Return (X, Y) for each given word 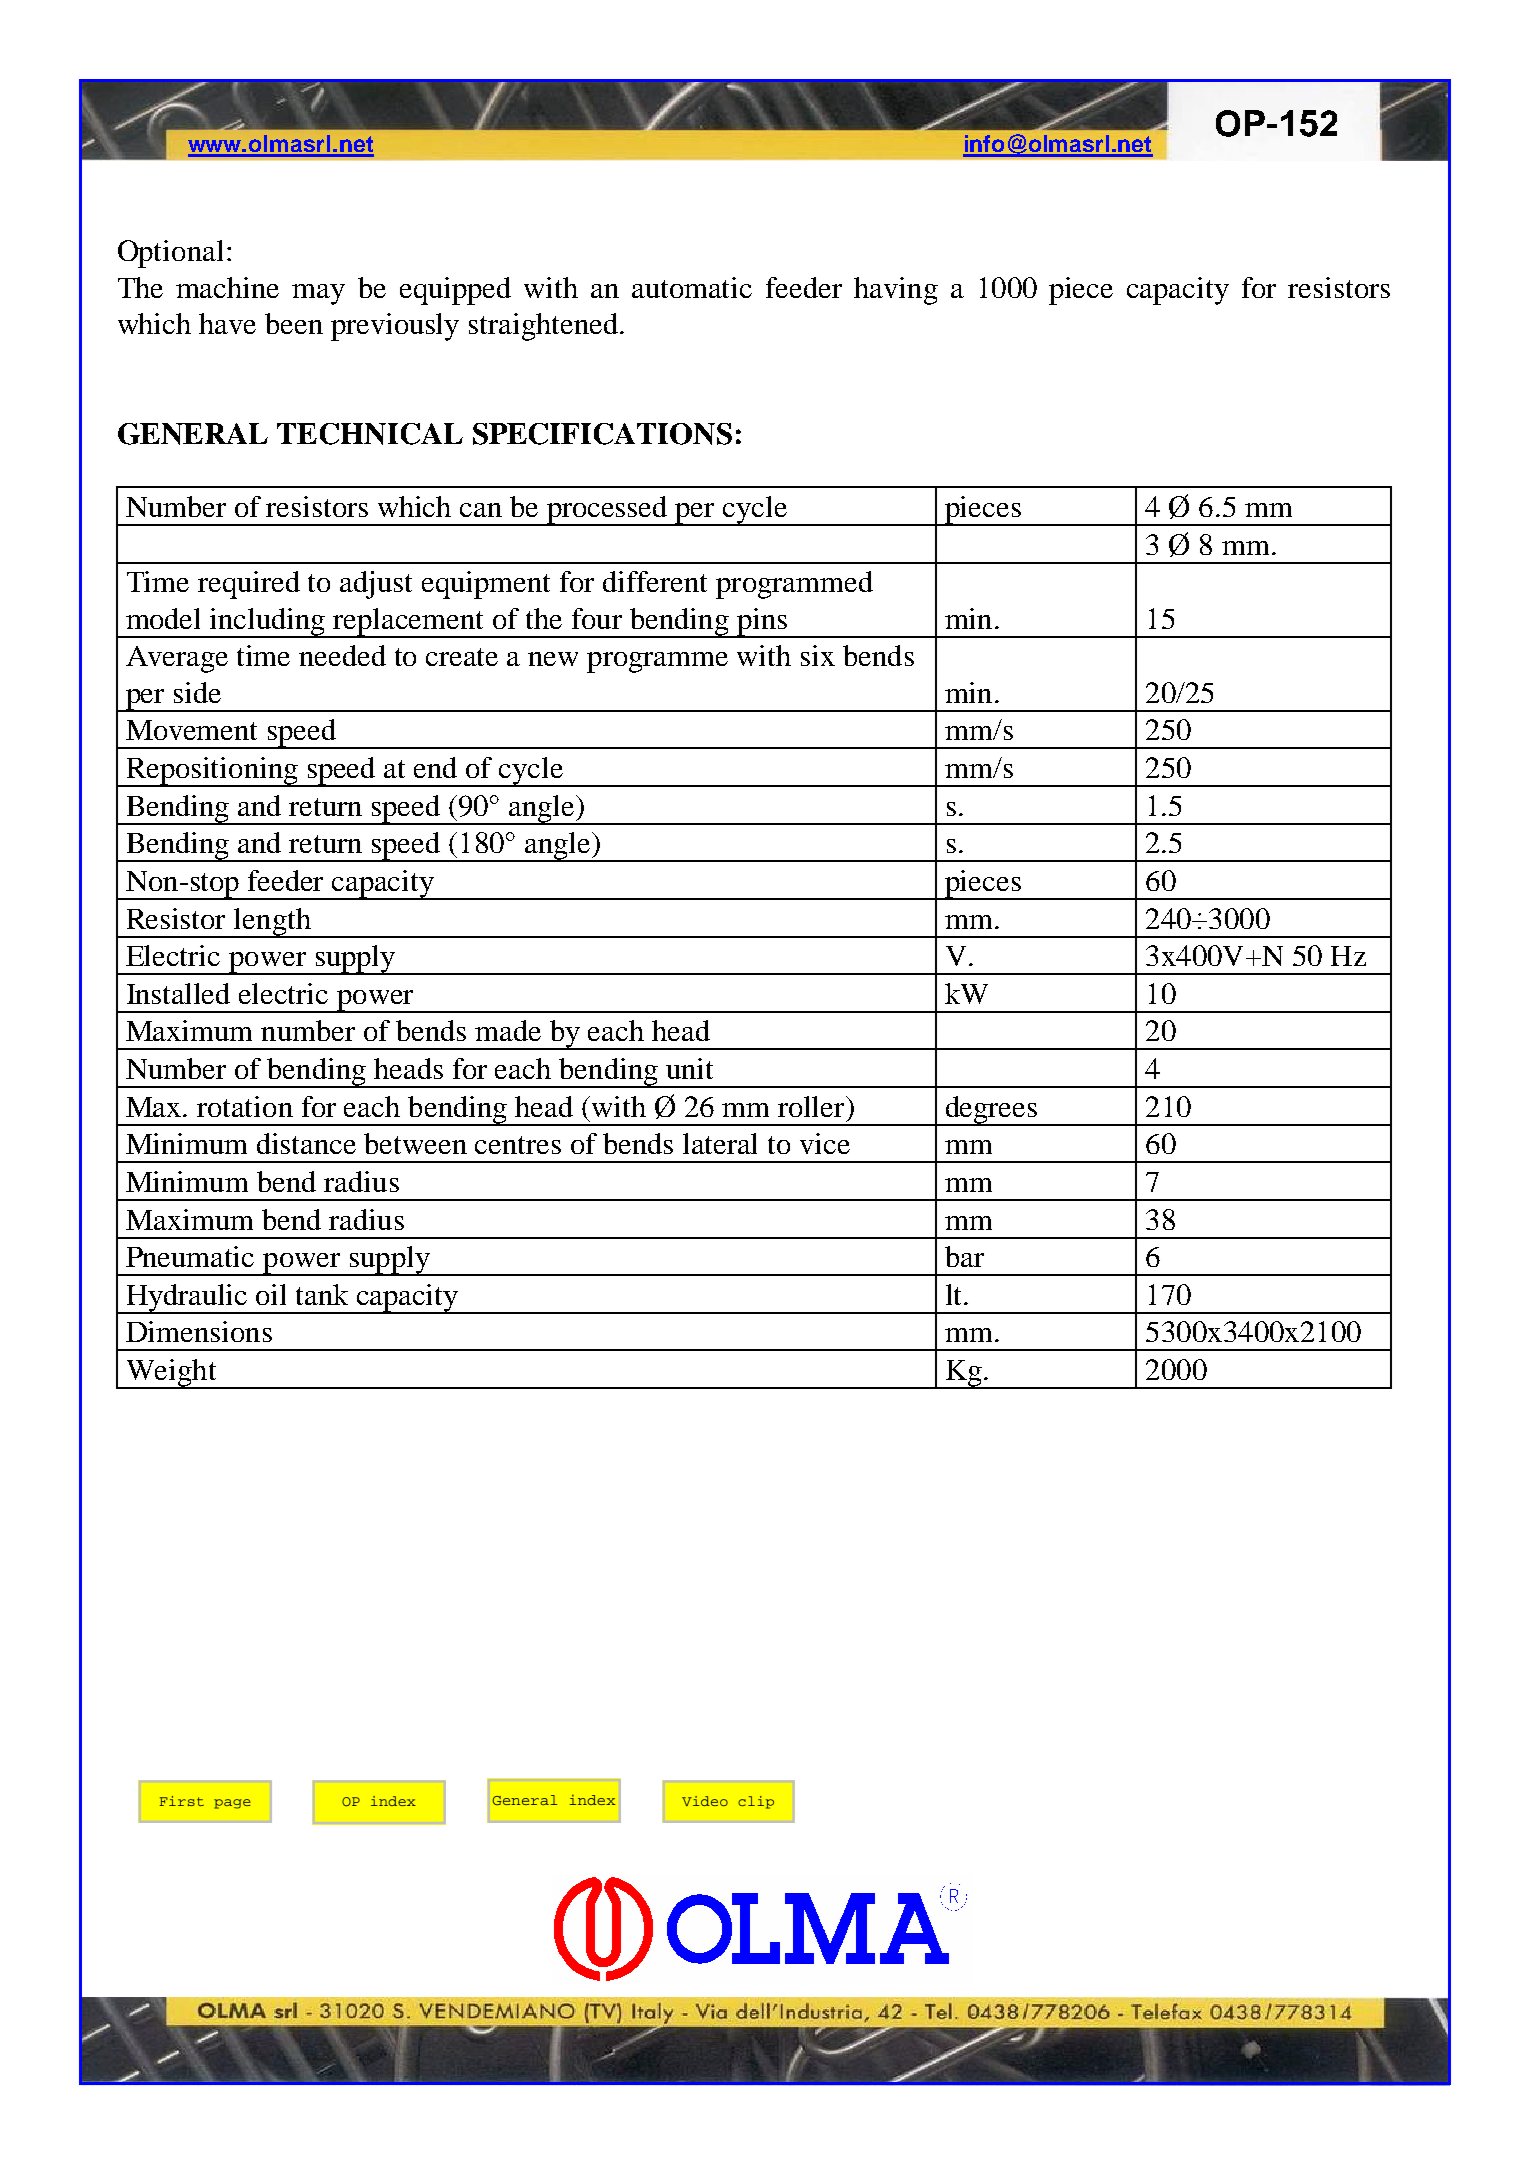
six (818, 655)
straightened (543, 327)
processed (607, 511)
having (896, 291)
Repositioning (212, 772)
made (508, 1030)
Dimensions (199, 1331)
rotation (245, 1106)
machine (227, 287)
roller (812, 1106)
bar (964, 1256)
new (553, 659)
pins (761, 623)
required (249, 585)
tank (322, 1294)
